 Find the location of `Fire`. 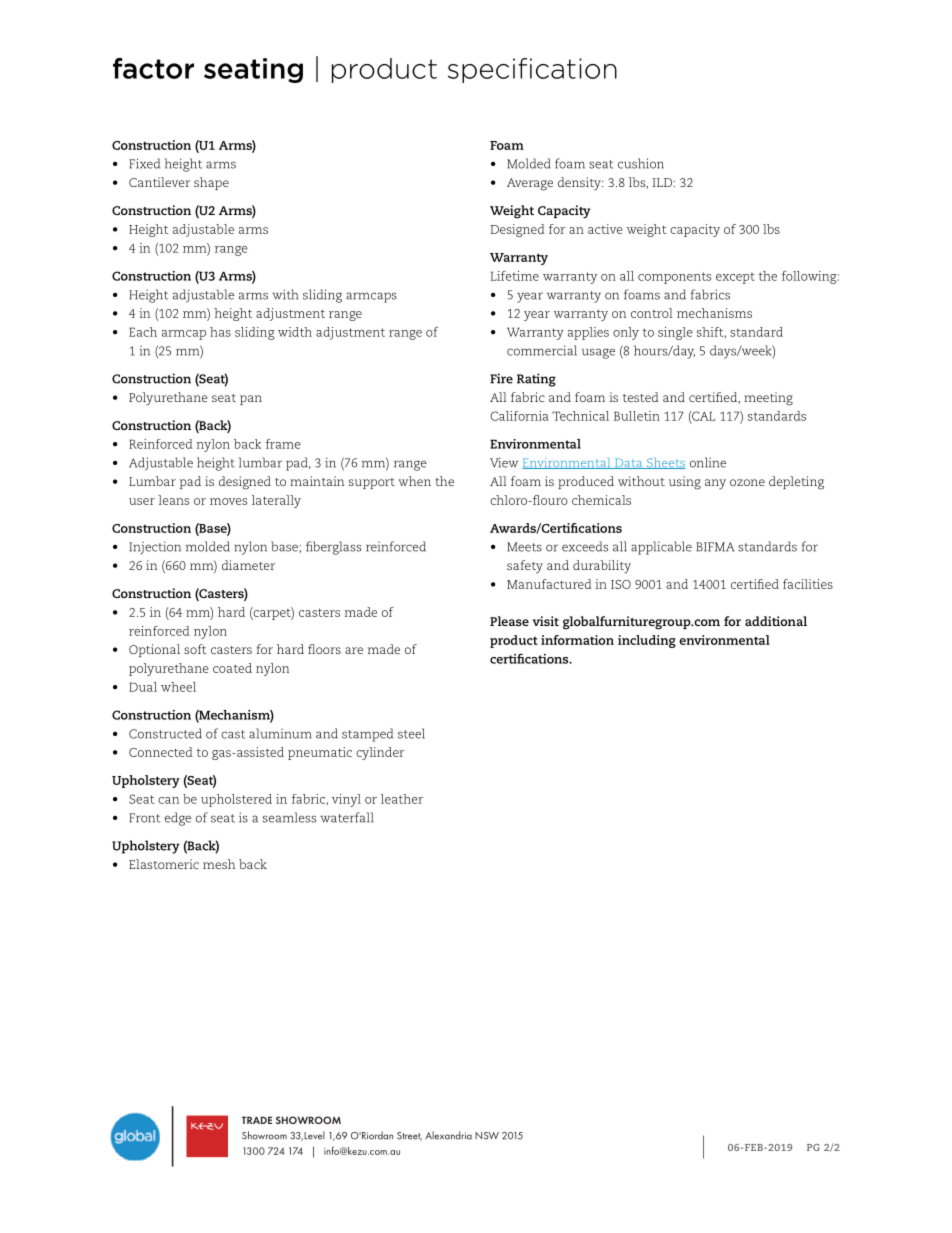

Fire is located at coordinates (501, 378).
